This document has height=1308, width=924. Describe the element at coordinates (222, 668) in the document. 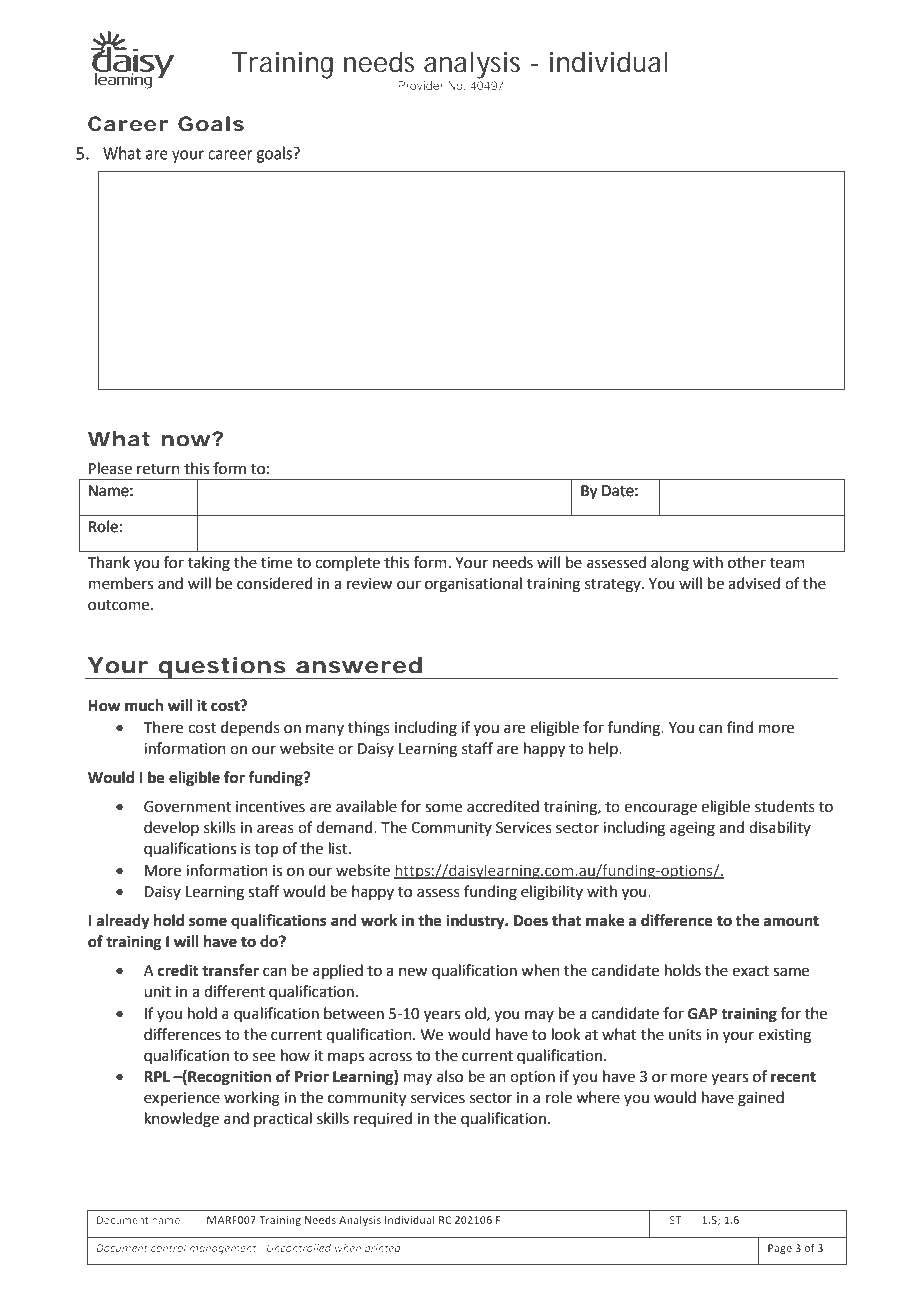

I see `questions` at that location.
